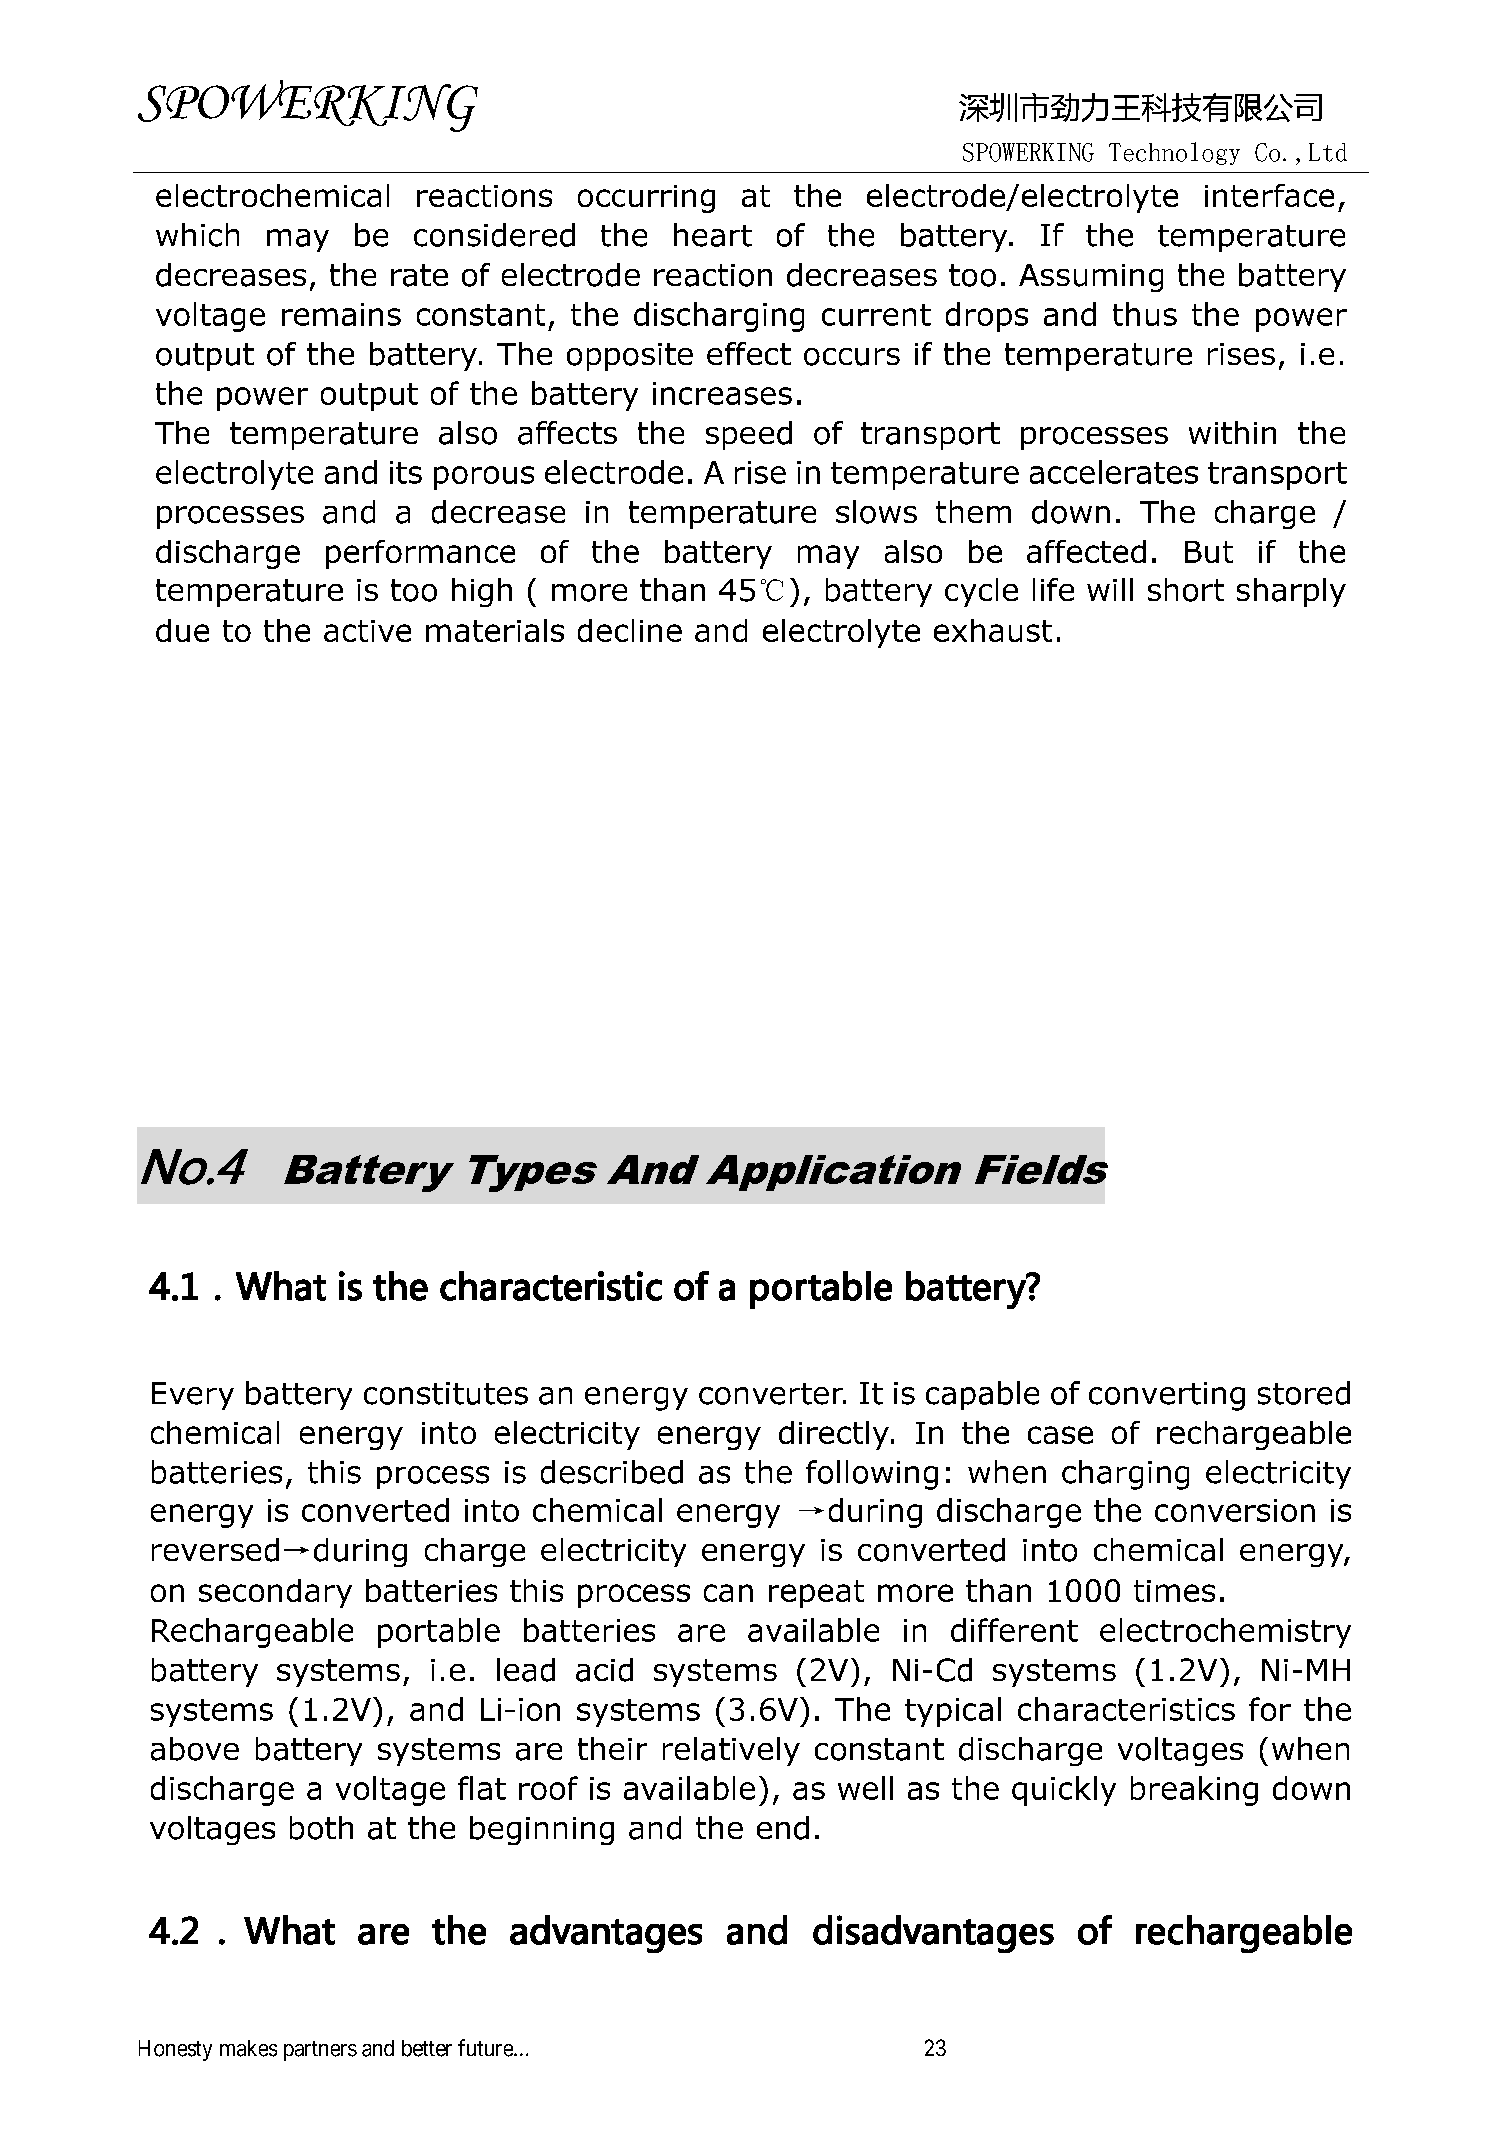 Image resolution: width=1508 pixels, height=2134 pixels. I want to click on short, so click(1186, 590).
